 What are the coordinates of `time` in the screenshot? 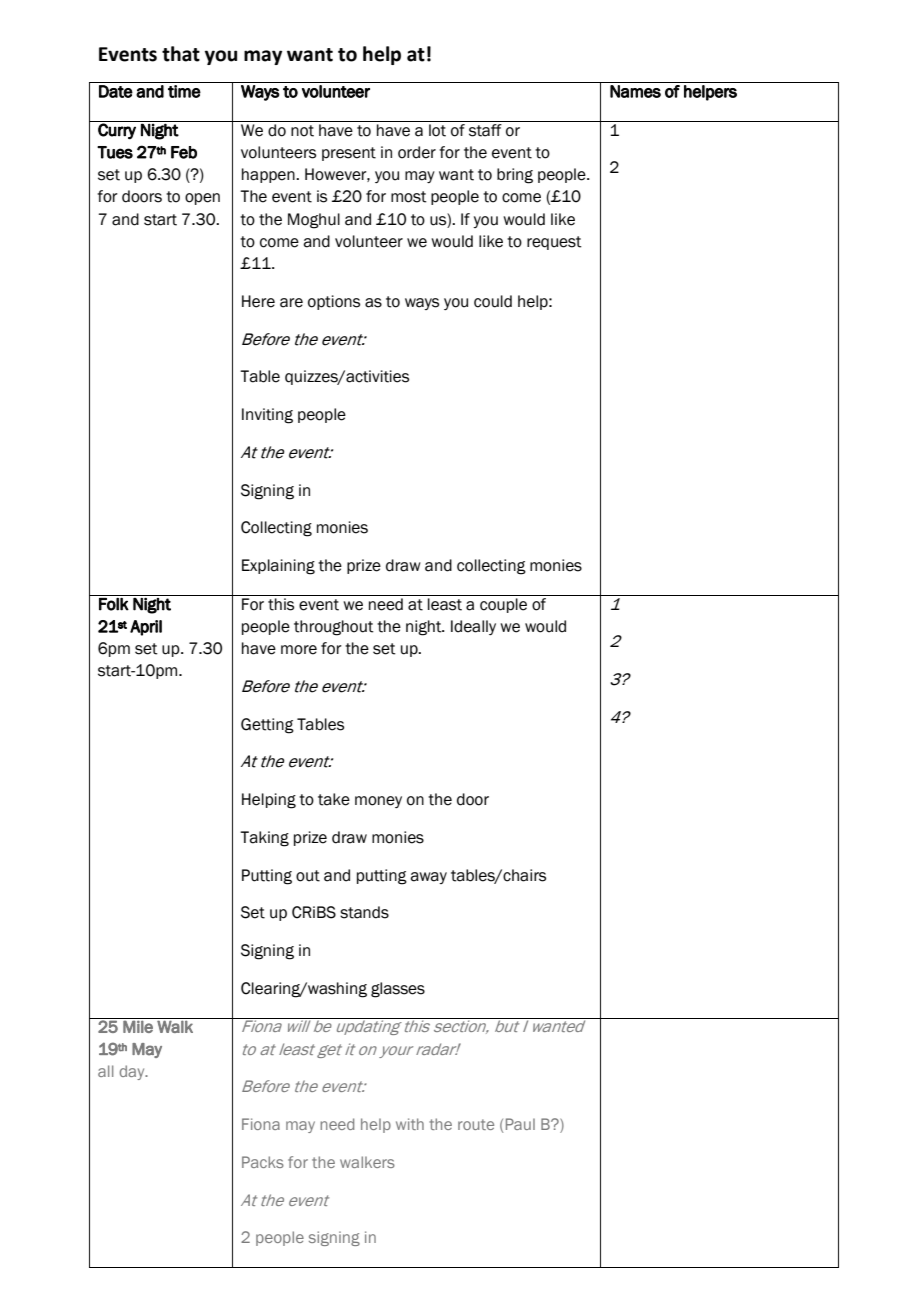 It's located at (184, 91).
